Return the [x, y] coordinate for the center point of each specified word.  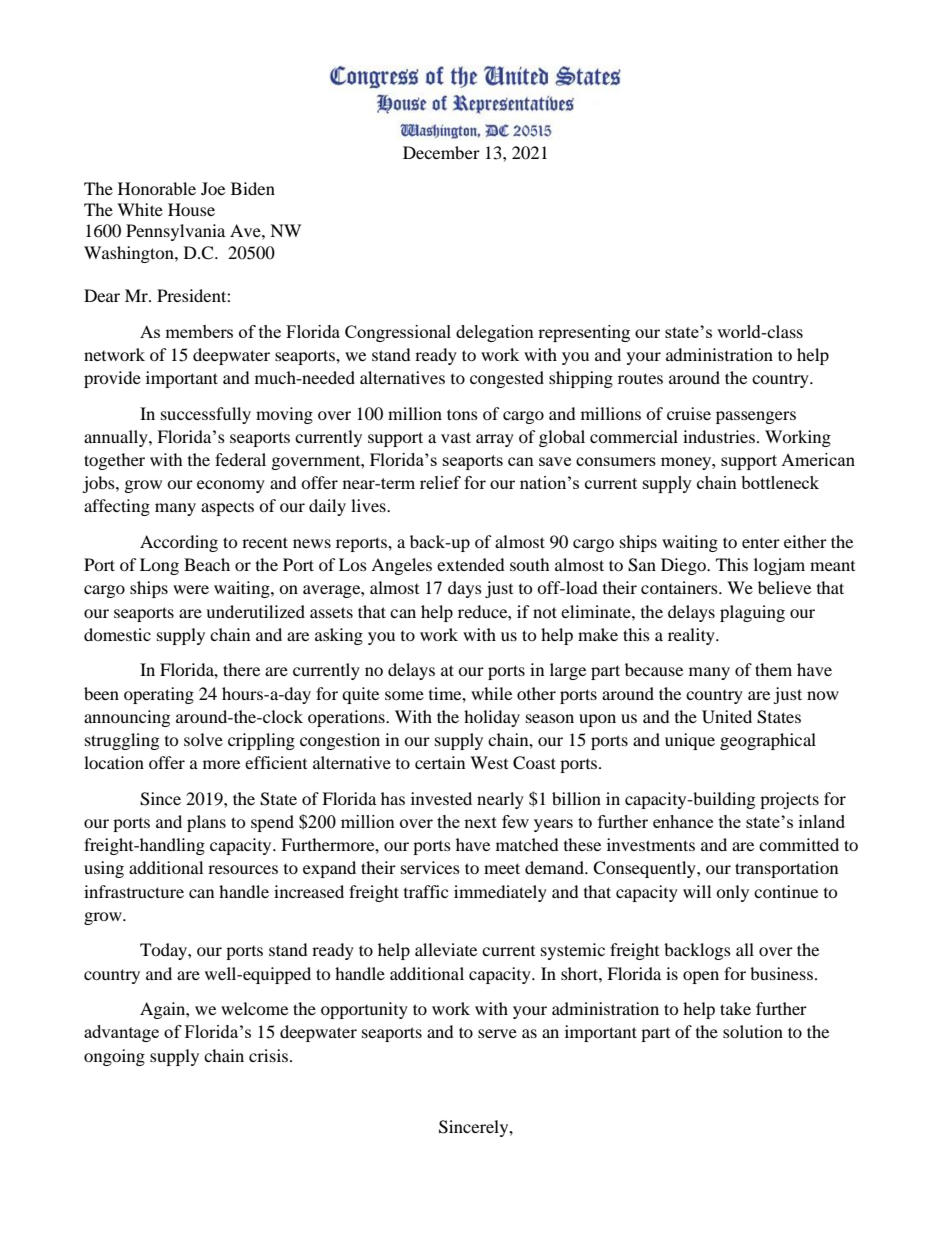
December [441, 152]
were [191, 589]
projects [789, 800]
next [480, 822]
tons [462, 414]
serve [497, 1033]
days [465, 589]
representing [584, 333]
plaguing [752, 613]
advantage [121, 1033]
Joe [213, 188]
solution [753, 1031]
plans [206, 823]
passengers [756, 417]
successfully [206, 415]
